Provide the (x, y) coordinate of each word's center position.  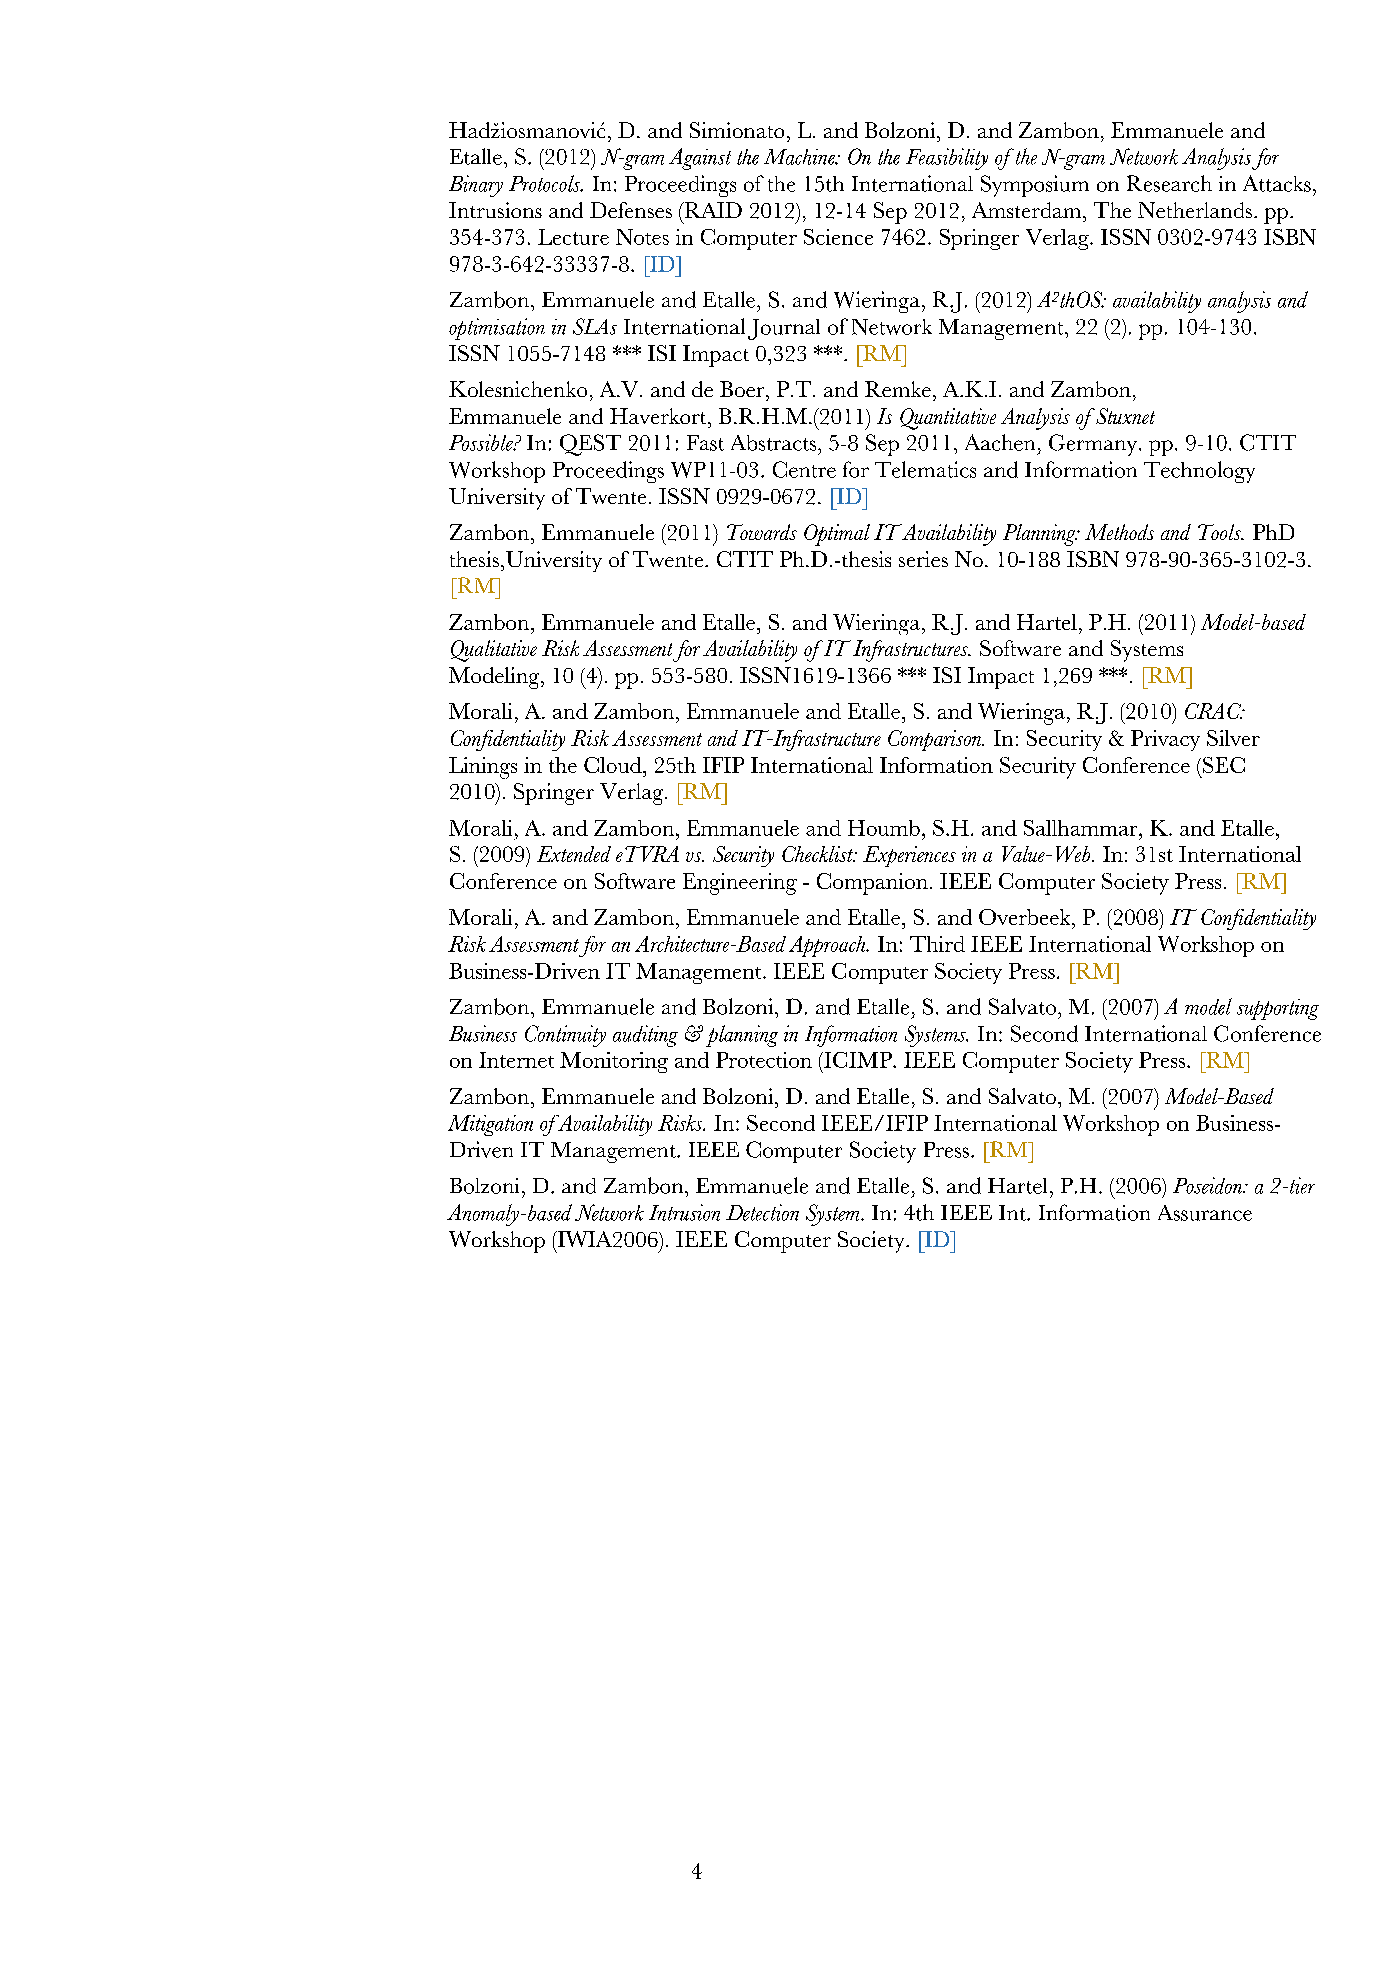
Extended (574, 854)
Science (838, 237)
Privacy (1165, 740)
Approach (828, 946)
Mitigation (490, 1125)
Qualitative (494, 651)
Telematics (925, 469)
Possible (482, 442)
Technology (1199, 472)
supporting (1278, 1009)
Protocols (546, 183)
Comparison (936, 740)
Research (1169, 183)
